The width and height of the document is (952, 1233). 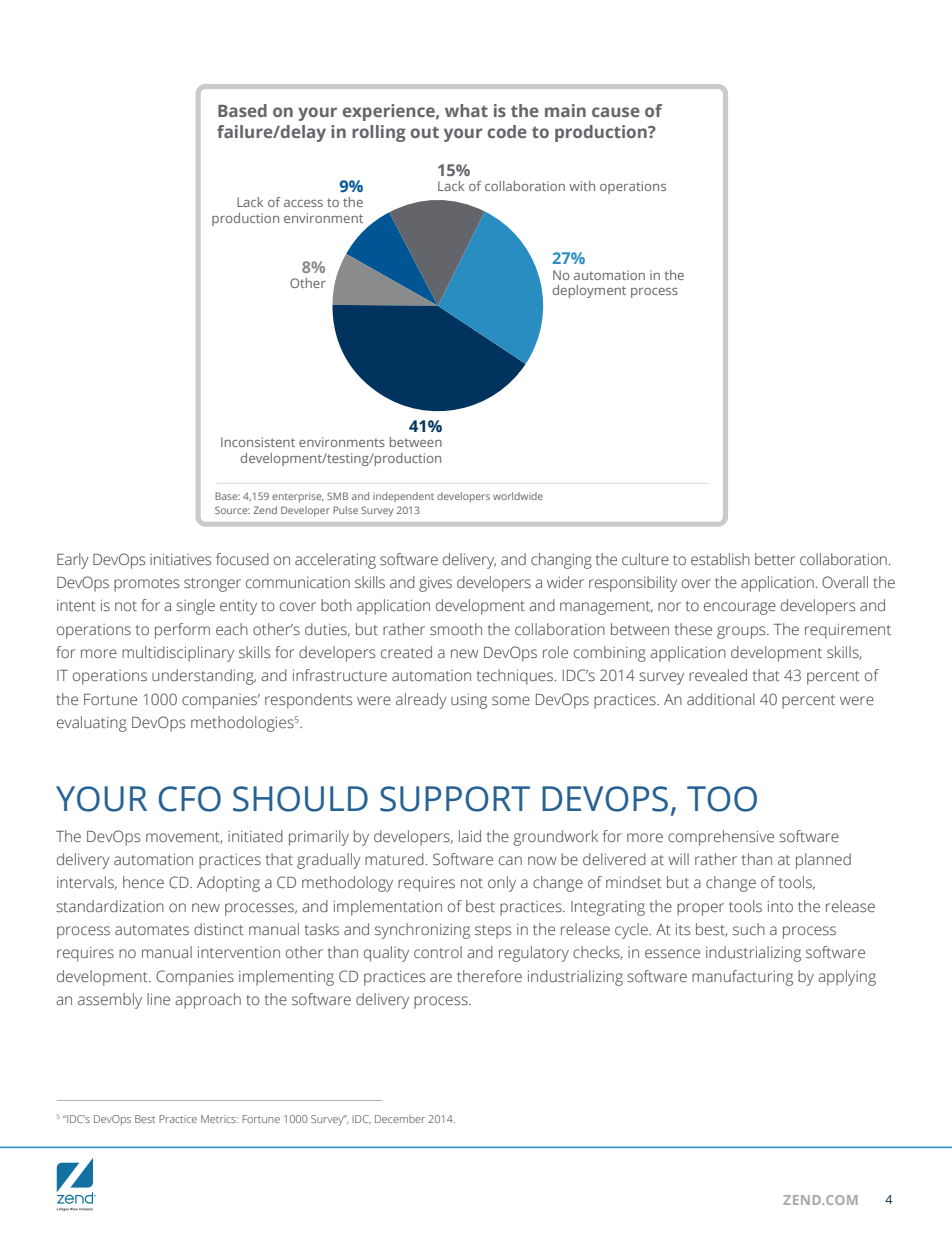 I want to click on encourage, so click(x=740, y=608).
